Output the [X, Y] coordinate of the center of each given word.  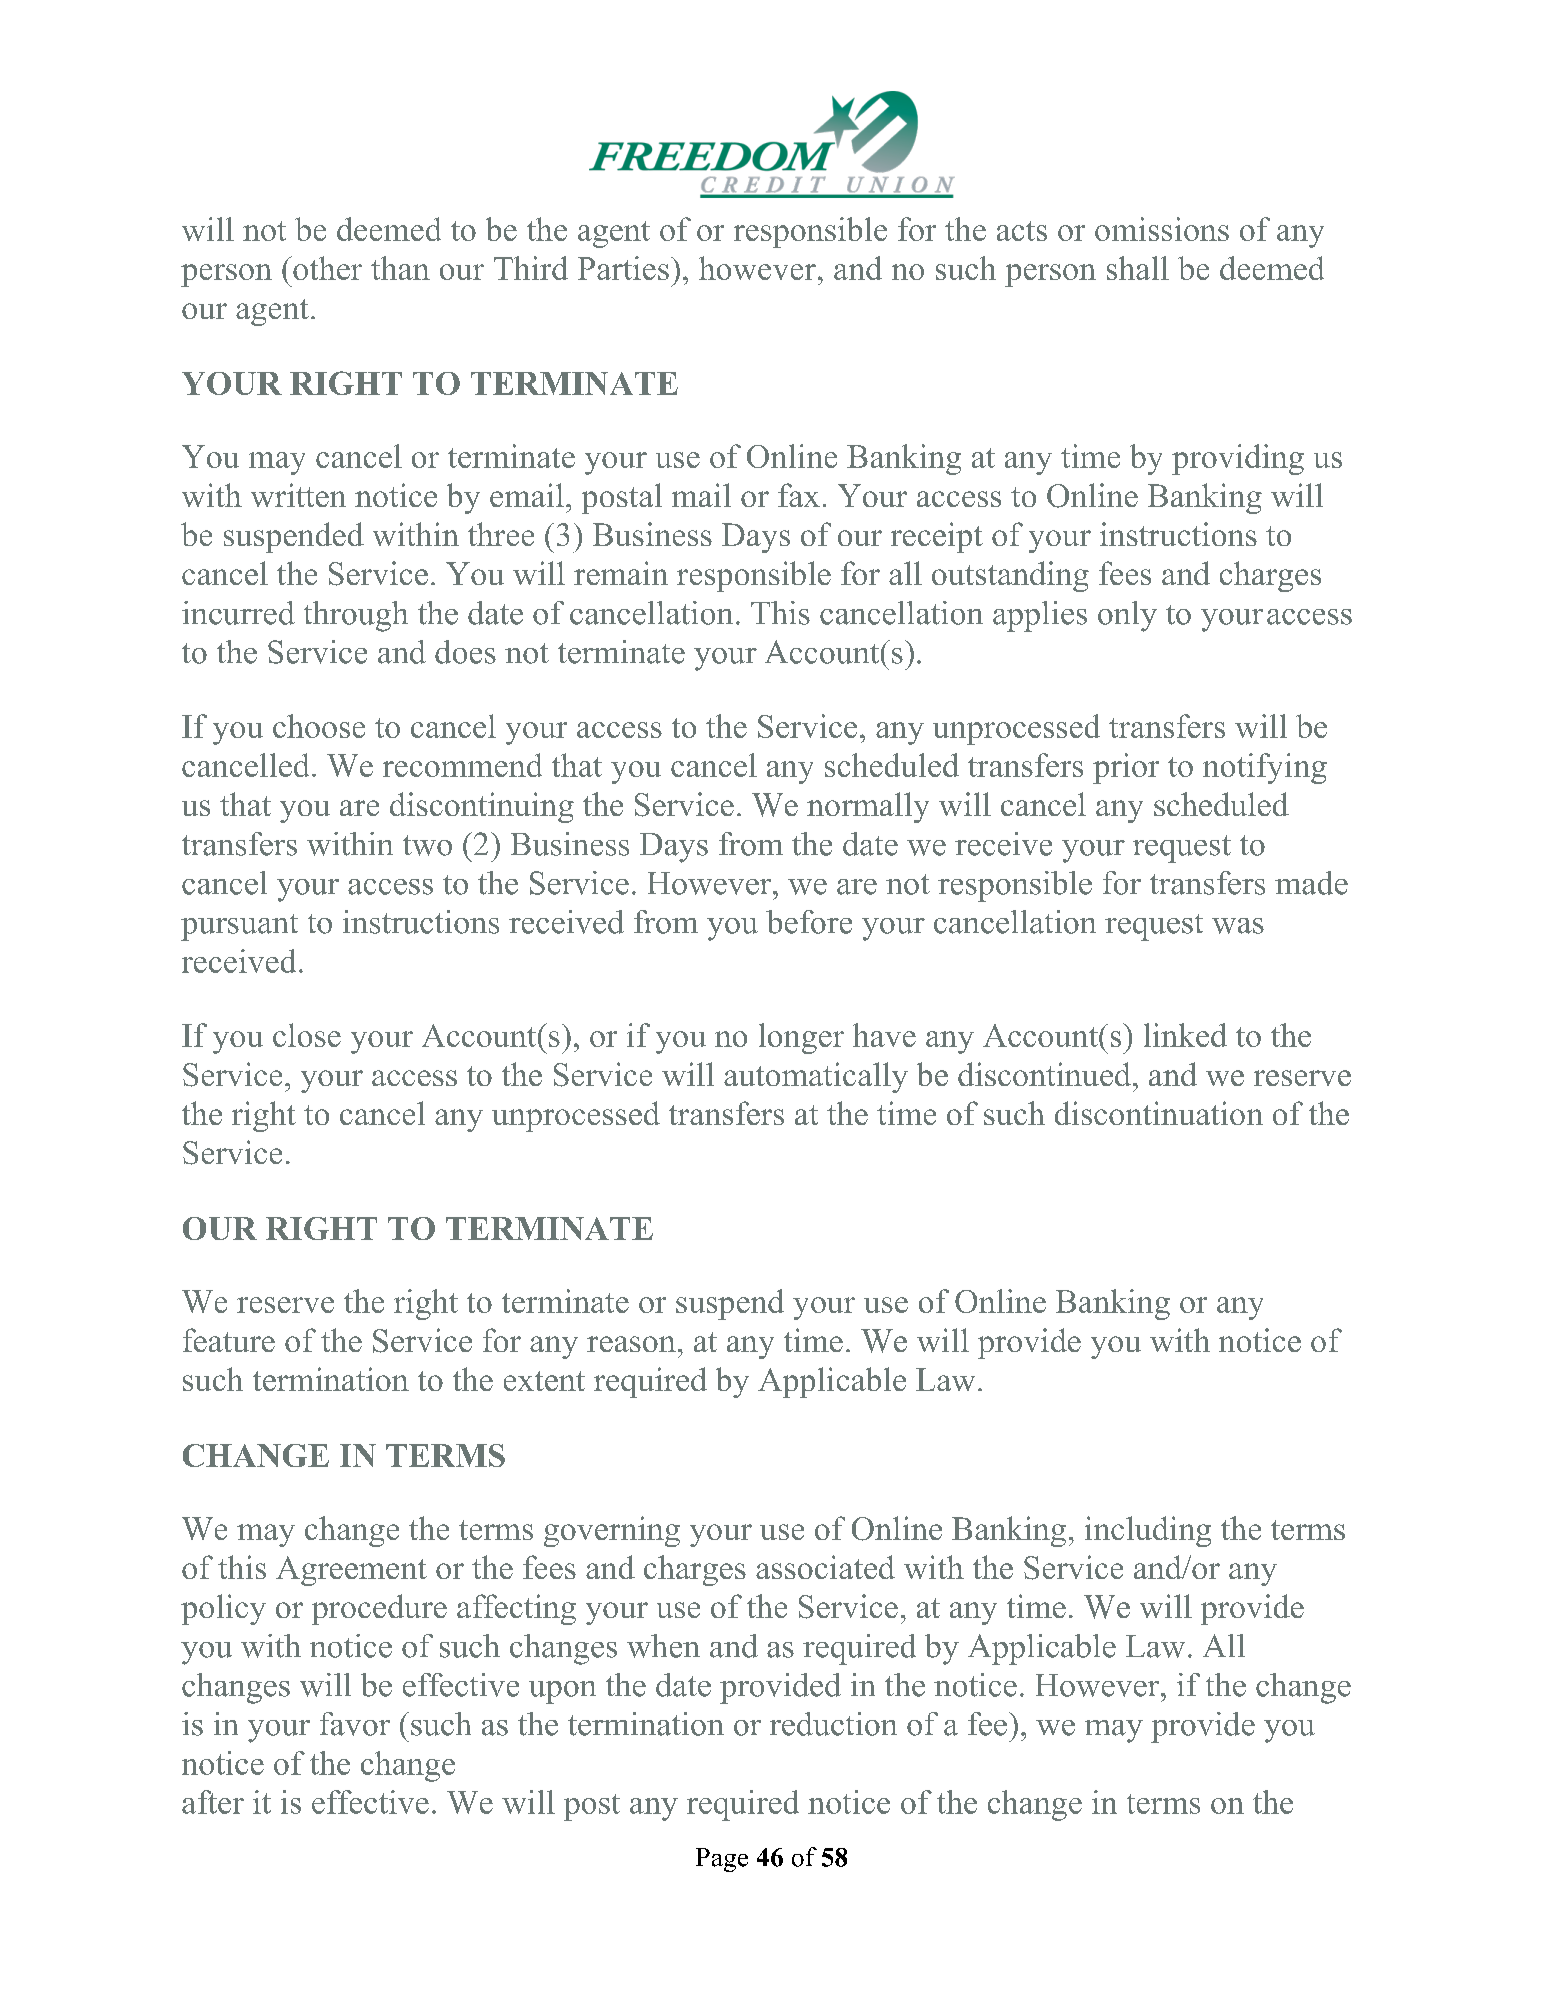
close [307, 1035]
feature [229, 1340]
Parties [623, 268]
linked [1185, 1035]
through [356, 616]
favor [355, 1724]
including [1148, 1531]
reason [631, 1344]
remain [621, 573]
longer [801, 1038]
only [1127, 616]
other [326, 268]
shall [1138, 268]
